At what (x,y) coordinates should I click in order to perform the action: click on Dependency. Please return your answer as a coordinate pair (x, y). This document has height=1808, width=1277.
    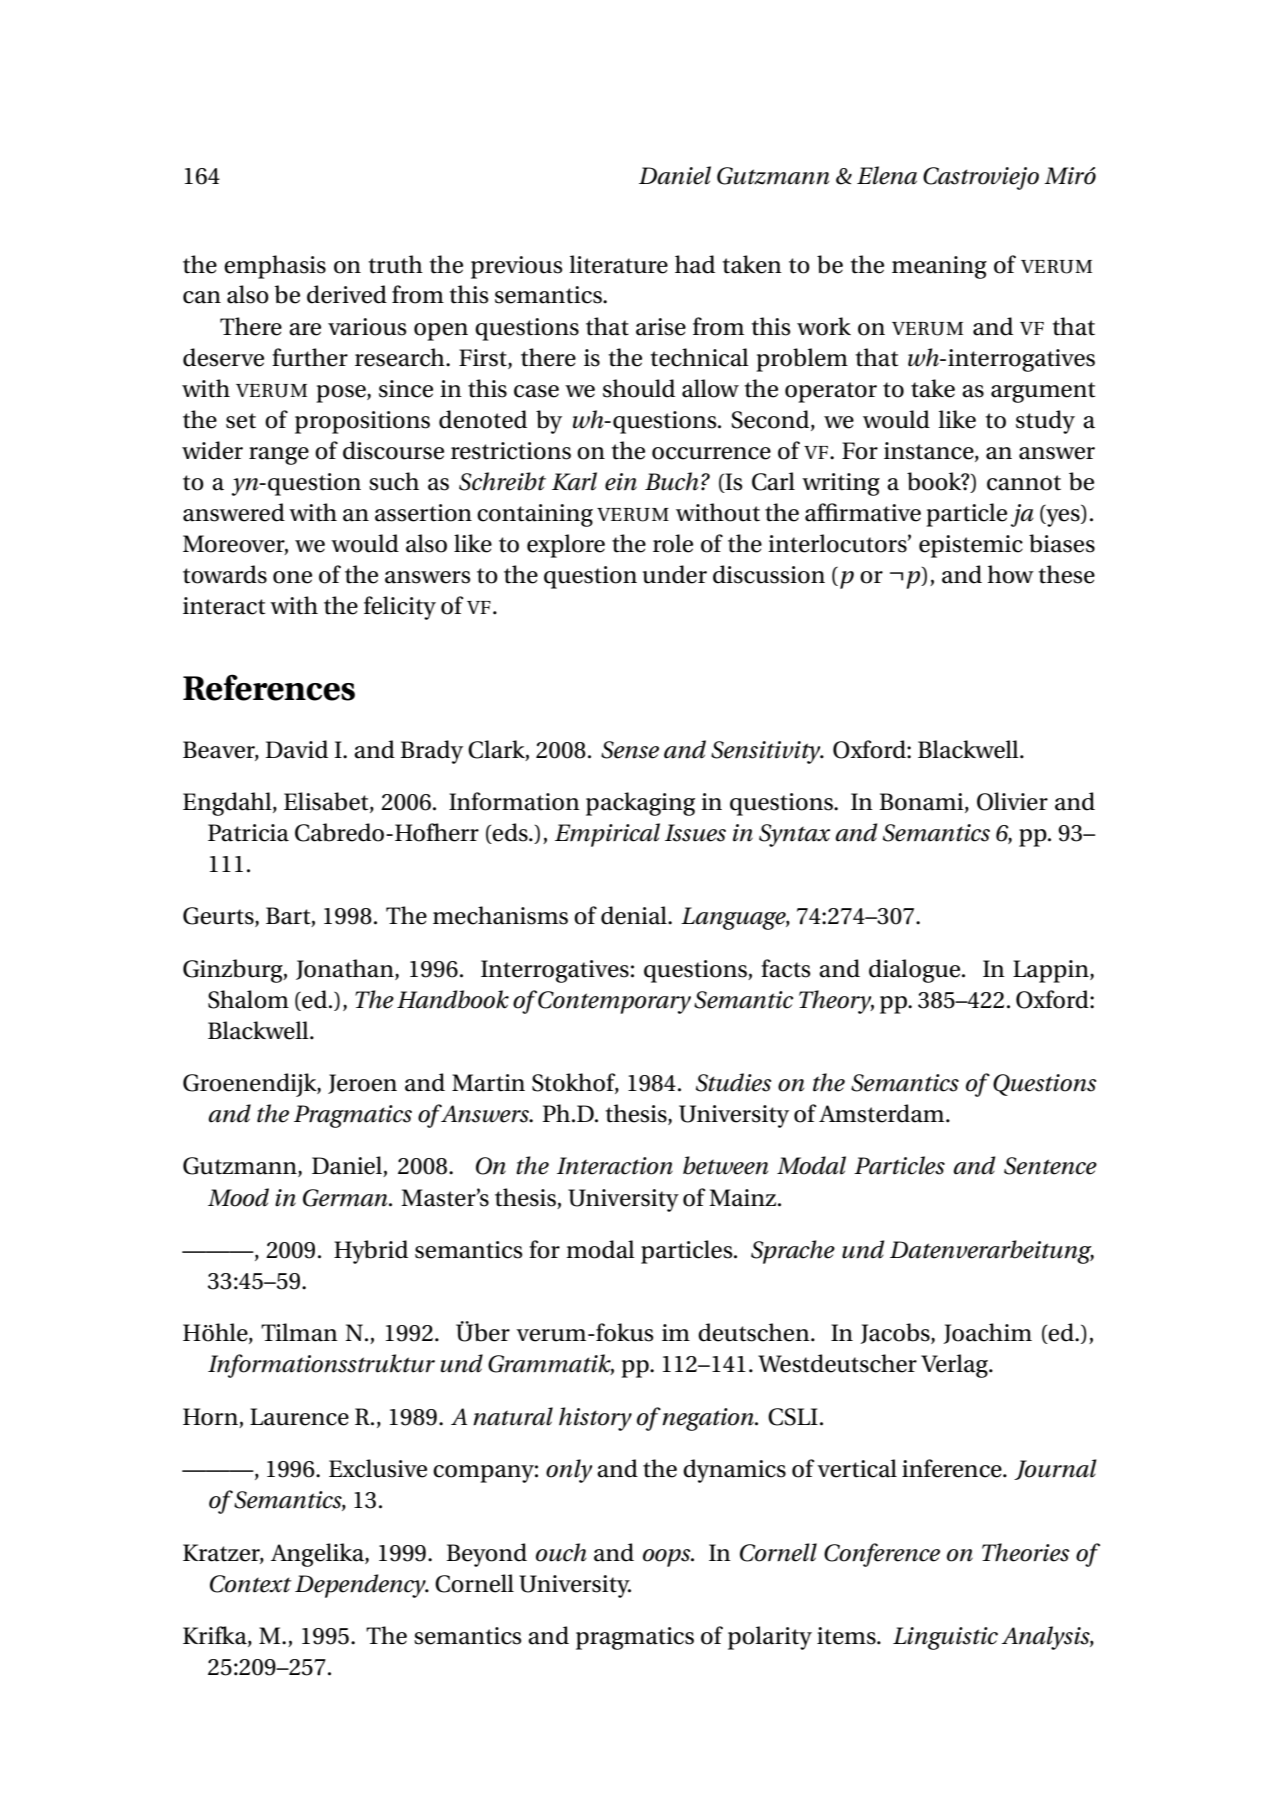
    Looking at the image, I should click on (361, 1586).
